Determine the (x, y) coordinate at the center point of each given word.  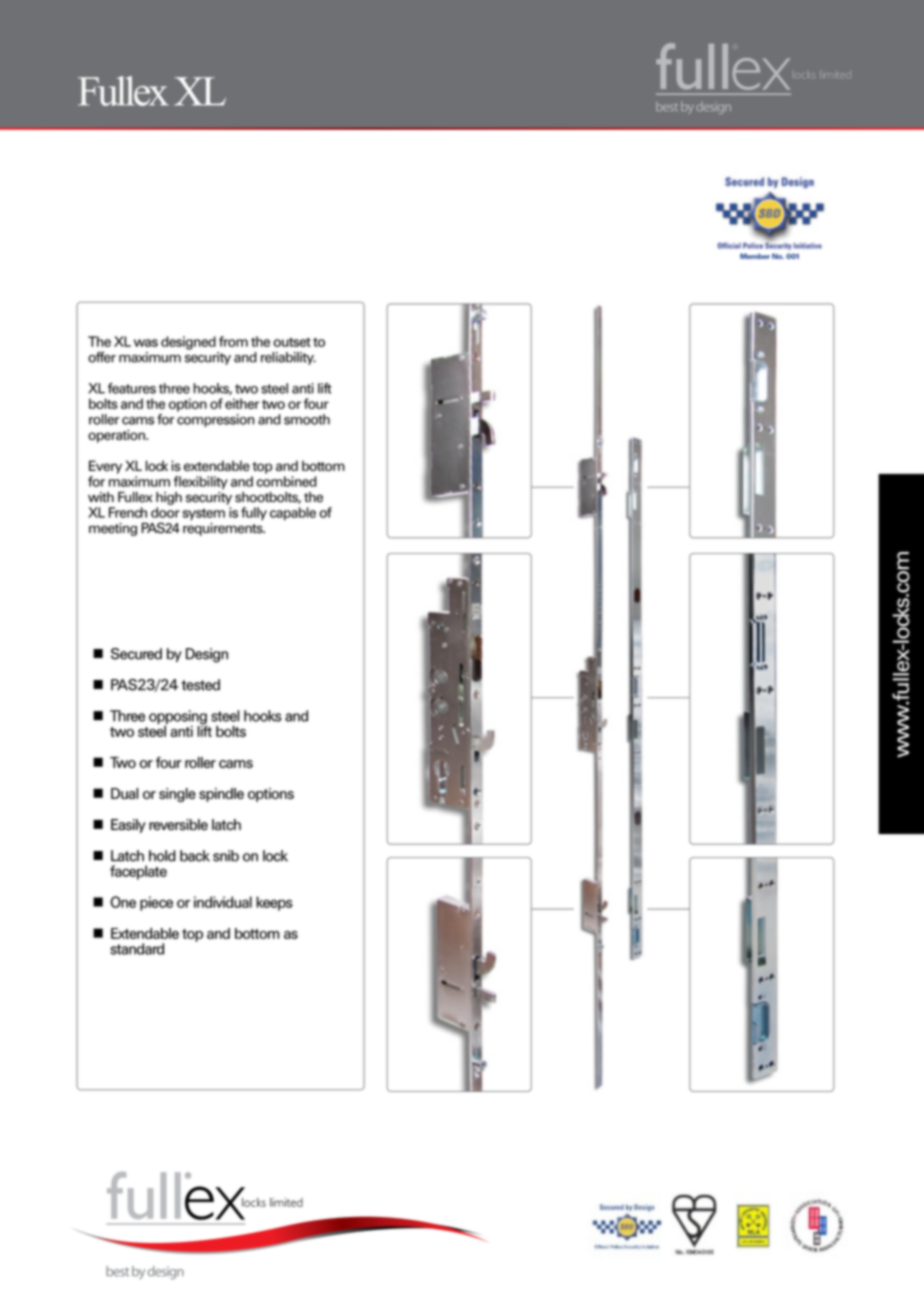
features (132, 388)
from (233, 341)
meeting (113, 529)
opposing (178, 718)
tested (200, 685)
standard (137, 949)
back (195, 856)
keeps (274, 903)
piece (156, 903)
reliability (288, 358)
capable (293, 514)
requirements (224, 529)
